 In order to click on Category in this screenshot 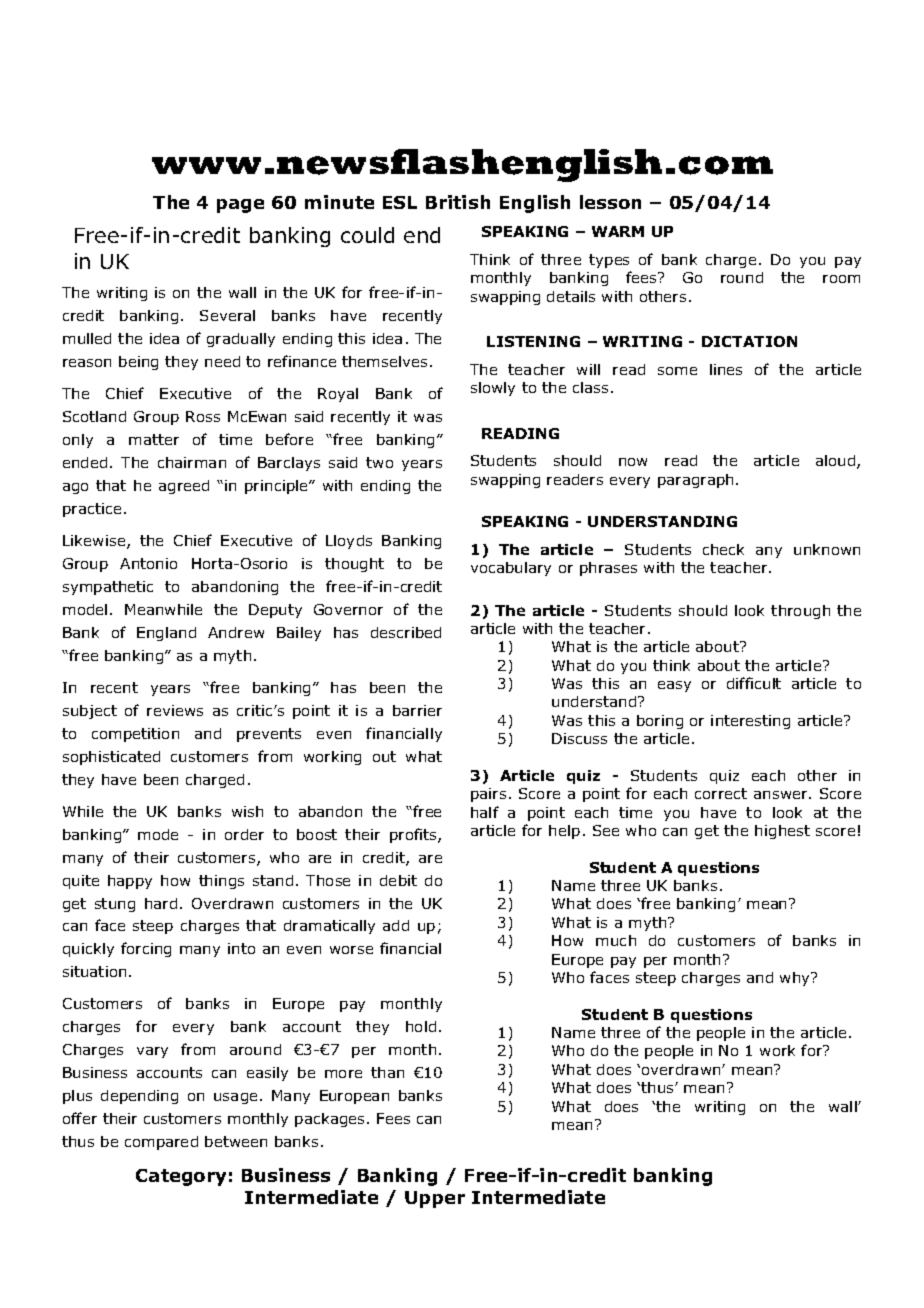, I will do `click(181, 1177)`.
